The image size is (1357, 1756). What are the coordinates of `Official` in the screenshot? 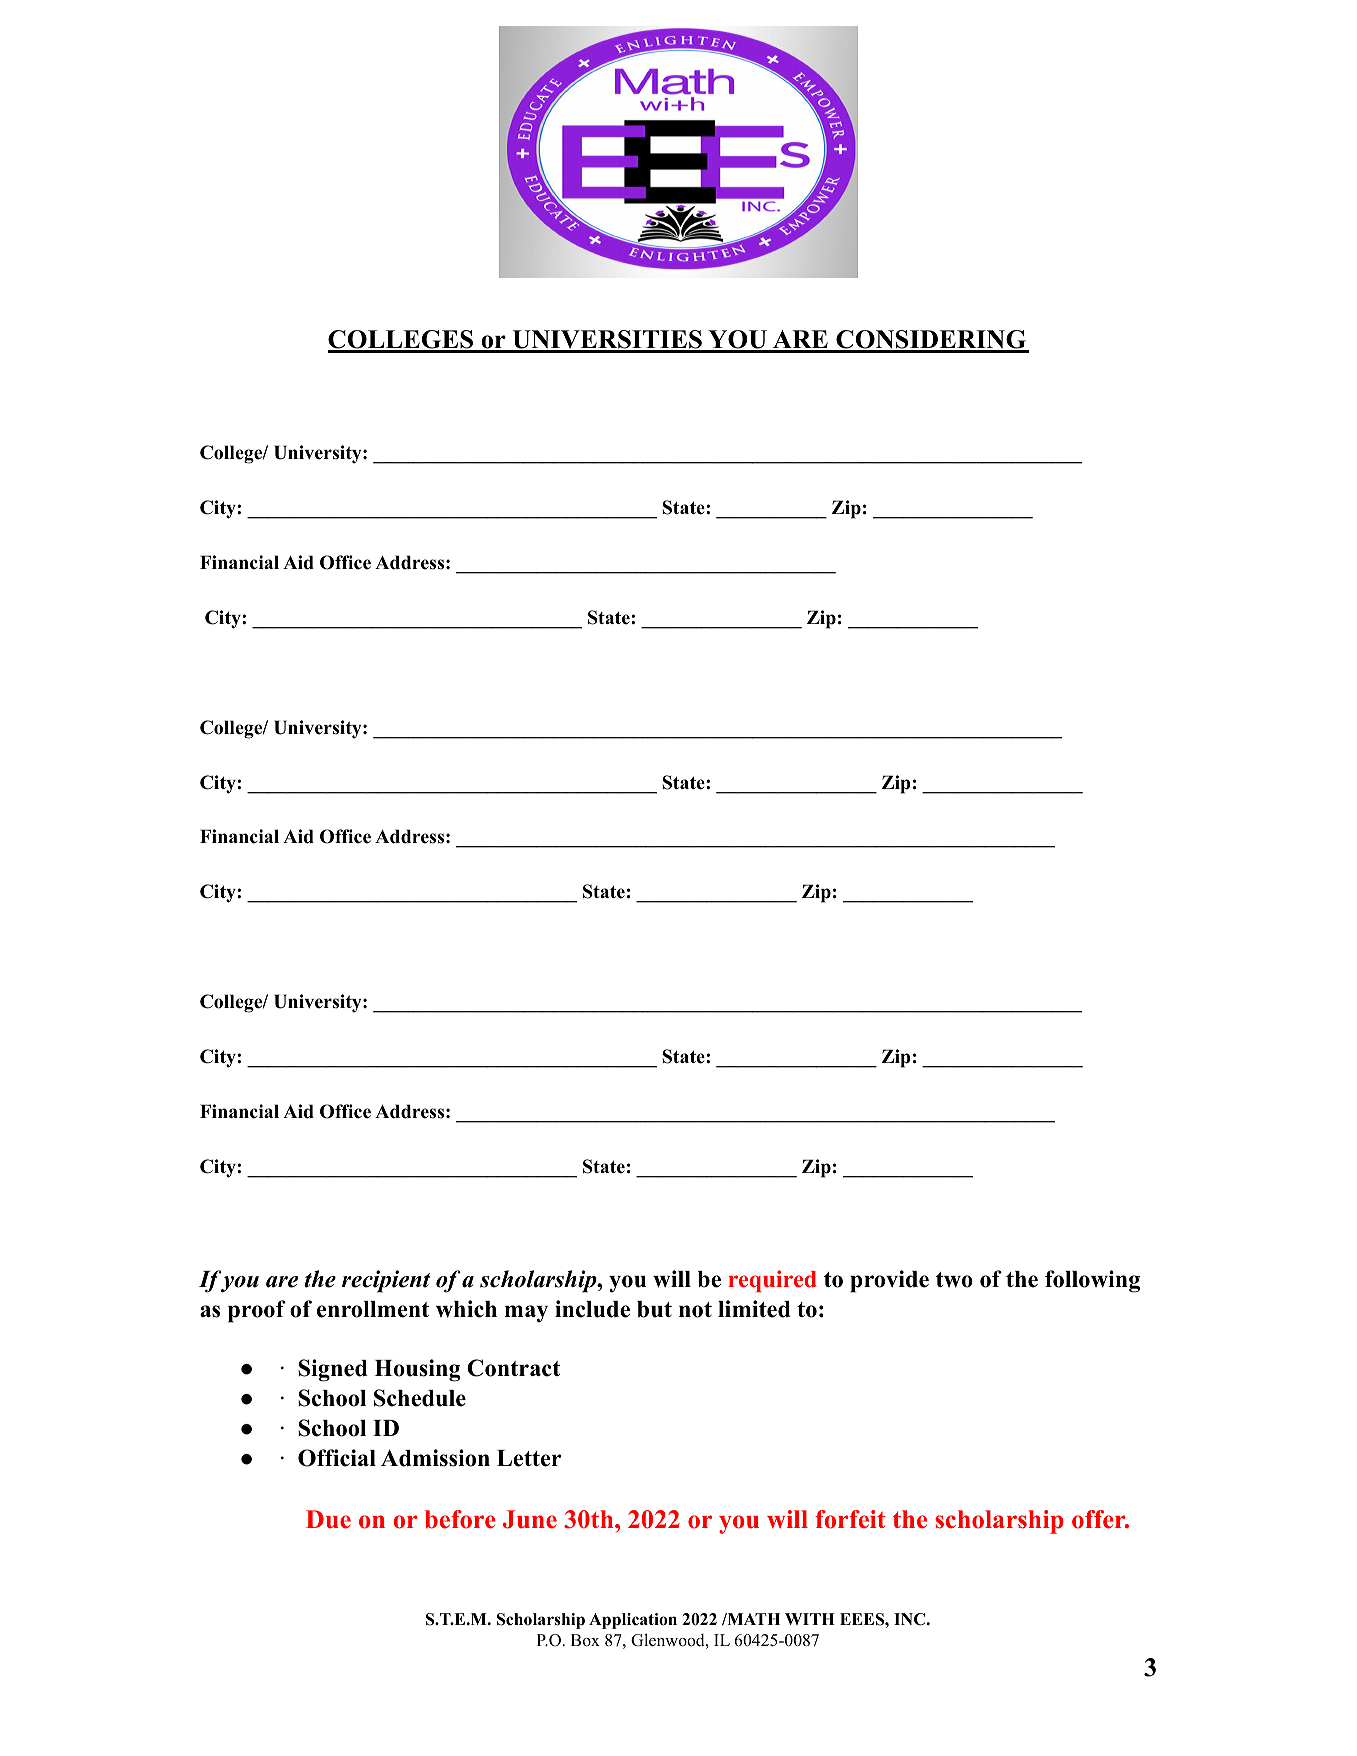 It's located at (337, 1458).
